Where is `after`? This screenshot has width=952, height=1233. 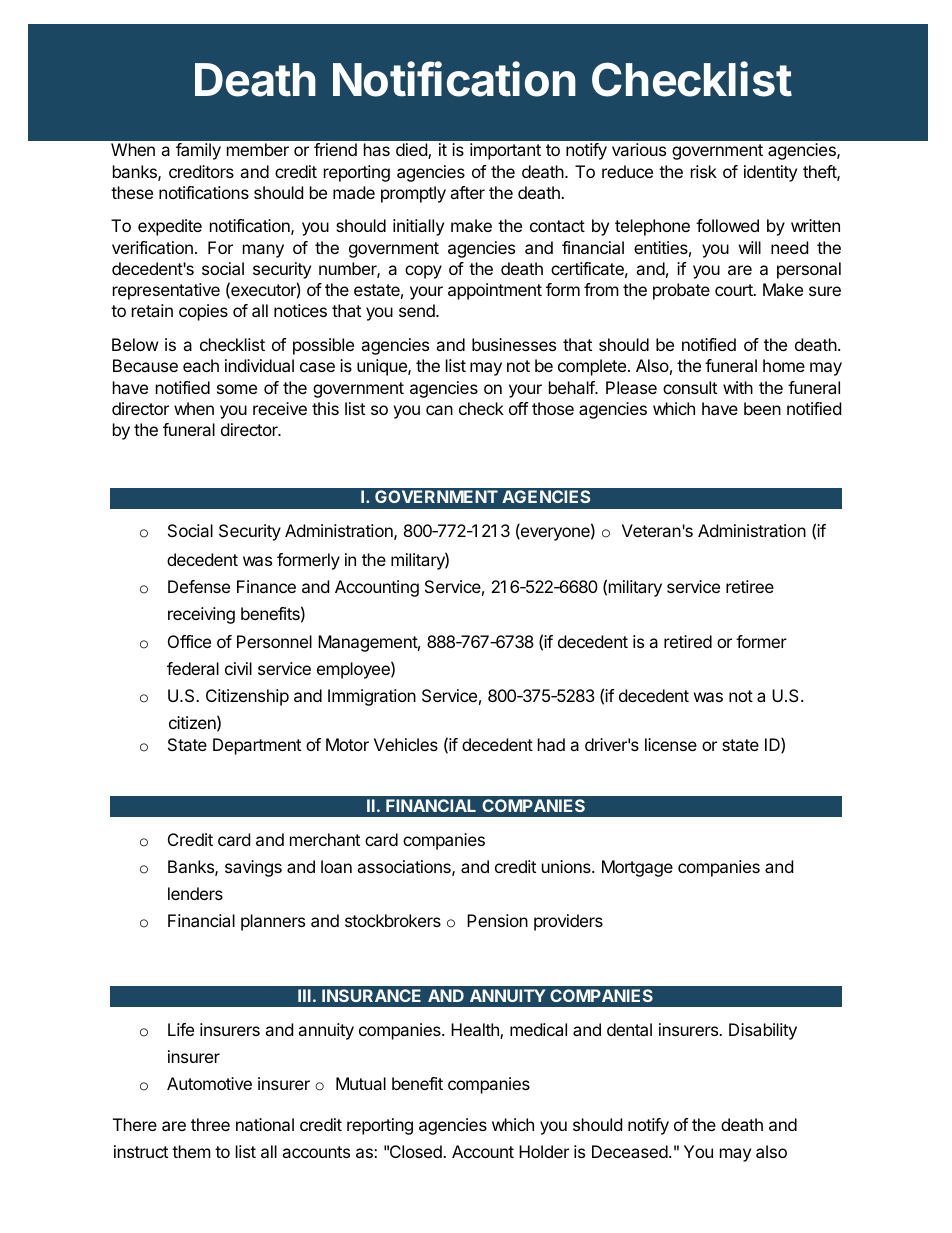
after is located at coordinates (467, 192).
